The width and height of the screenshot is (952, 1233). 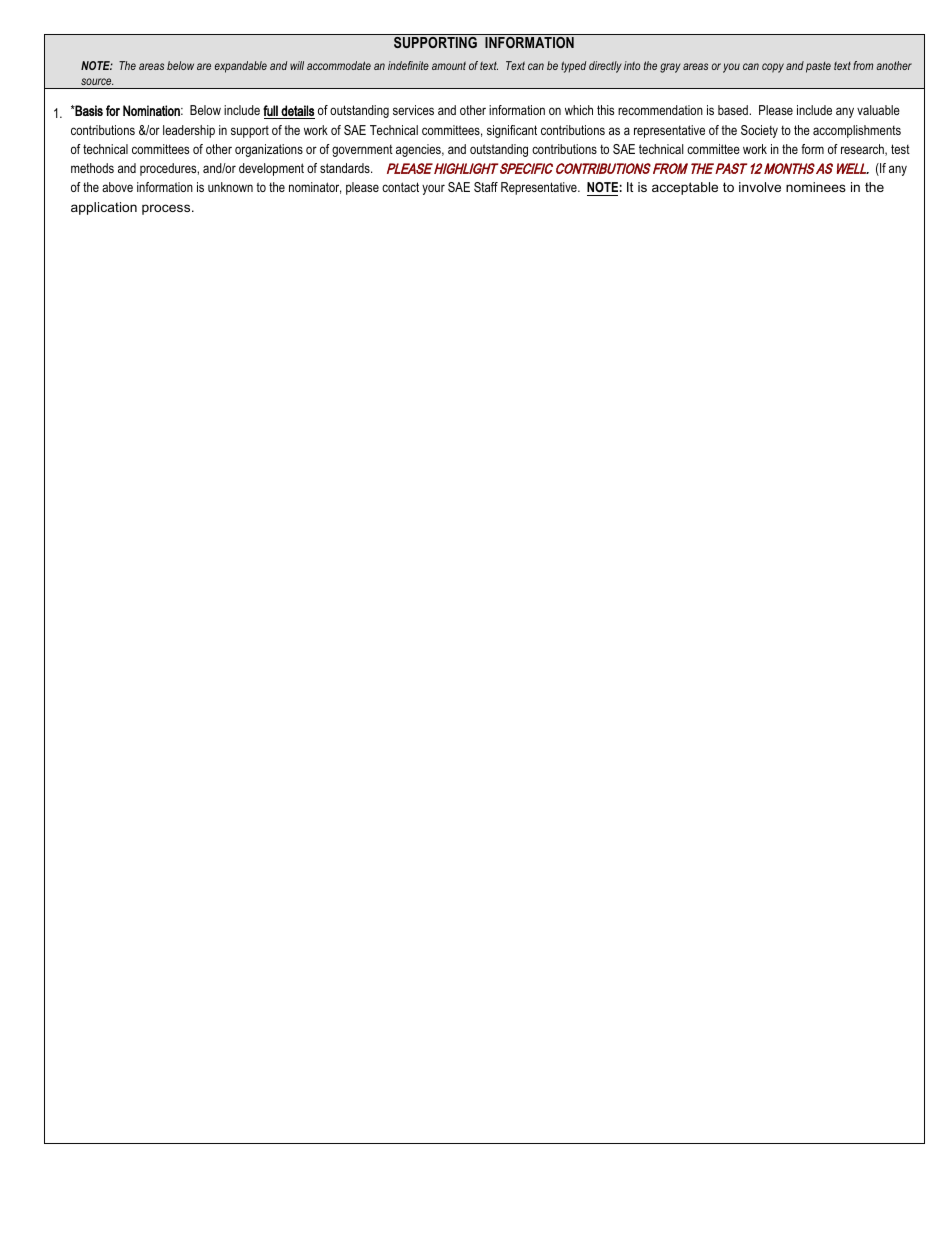 I want to click on Society, so click(x=759, y=131).
